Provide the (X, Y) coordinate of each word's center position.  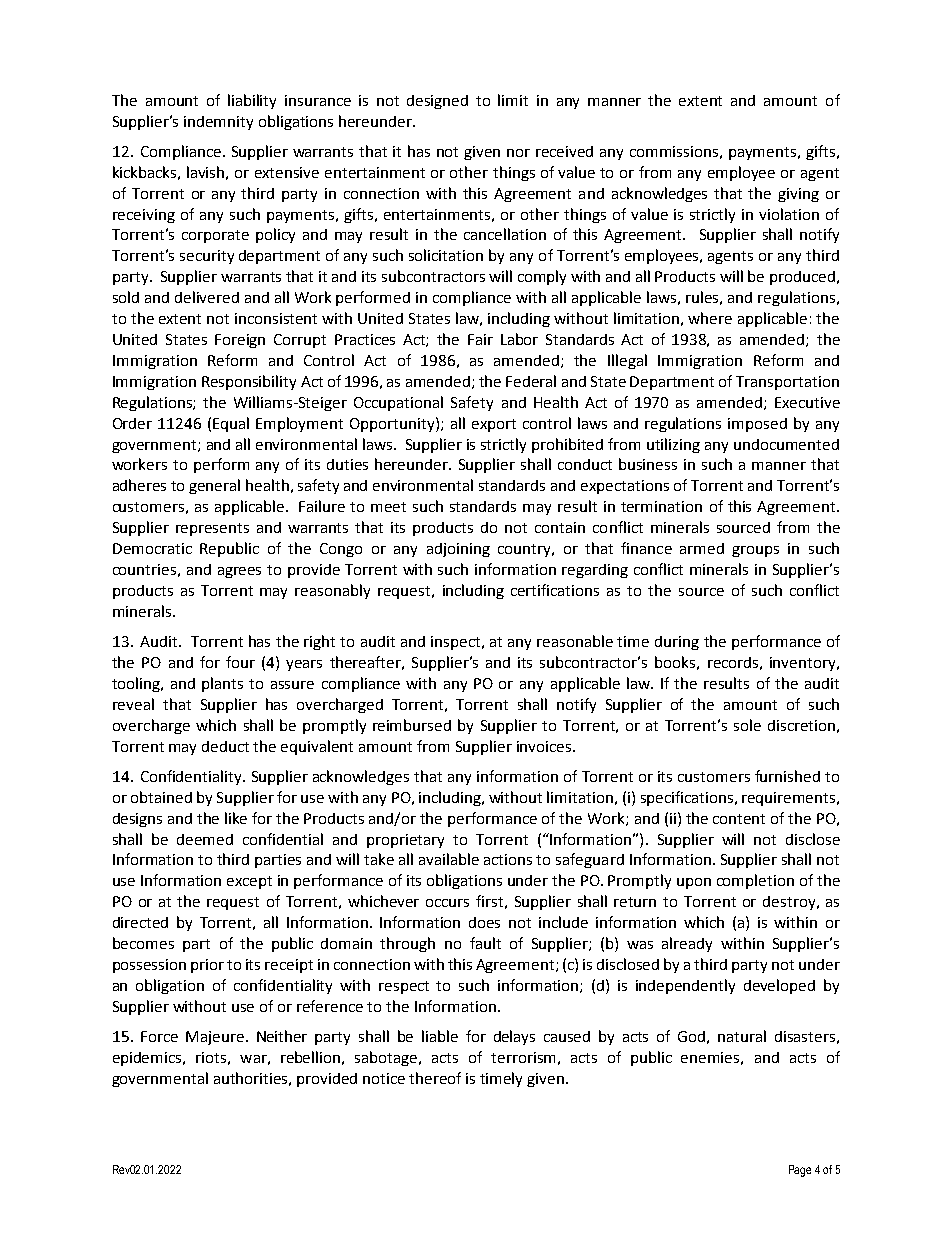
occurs (447, 903)
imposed (757, 425)
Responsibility (249, 382)
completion (755, 881)
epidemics (148, 1059)
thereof (435, 1078)
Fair (480, 339)
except (249, 882)
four (240, 662)
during (677, 643)
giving (798, 195)
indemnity (218, 123)
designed (437, 102)
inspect (455, 643)
